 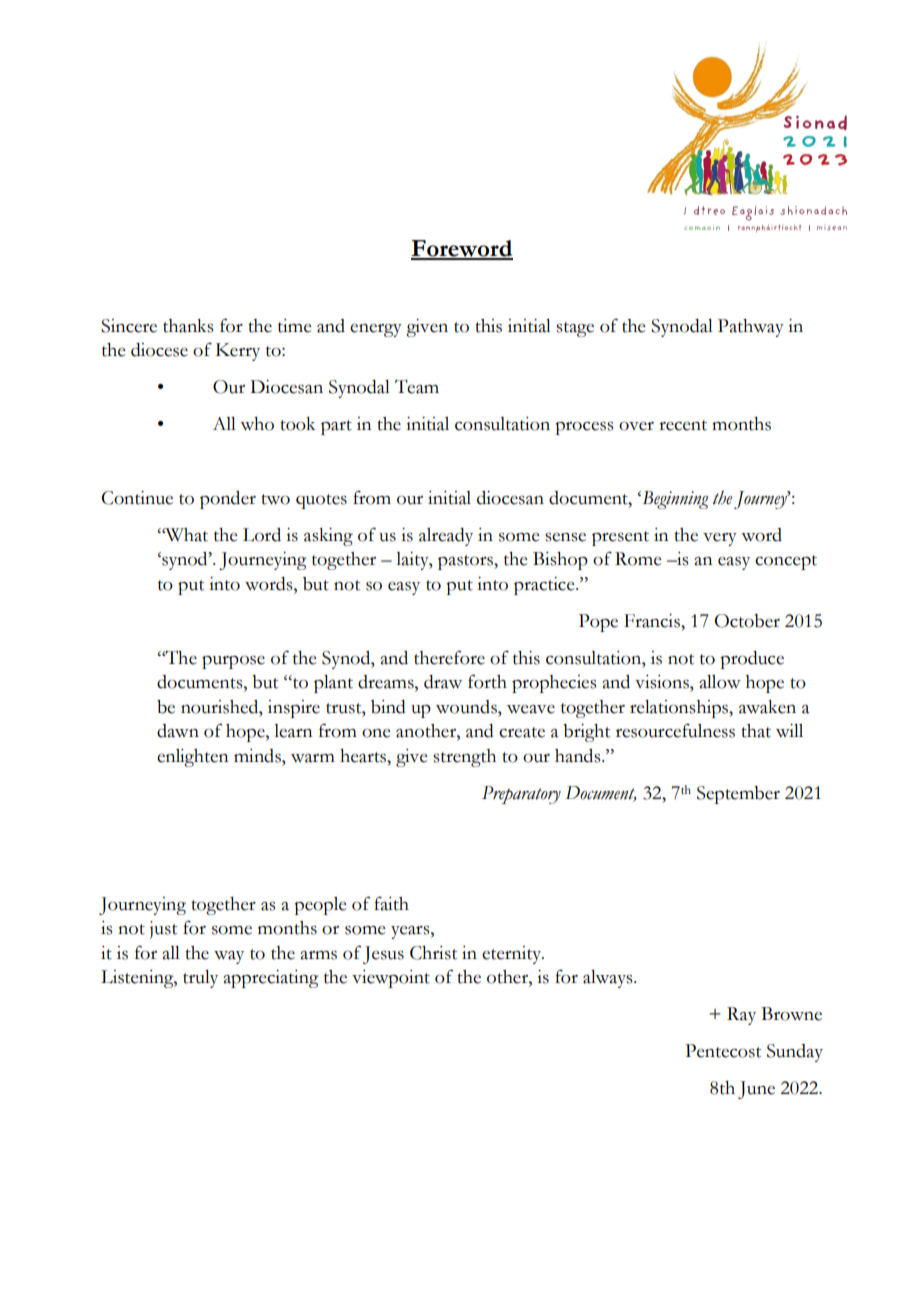 What do you see at coordinates (466, 562) in the page?
I see `pastors` at bounding box center [466, 562].
